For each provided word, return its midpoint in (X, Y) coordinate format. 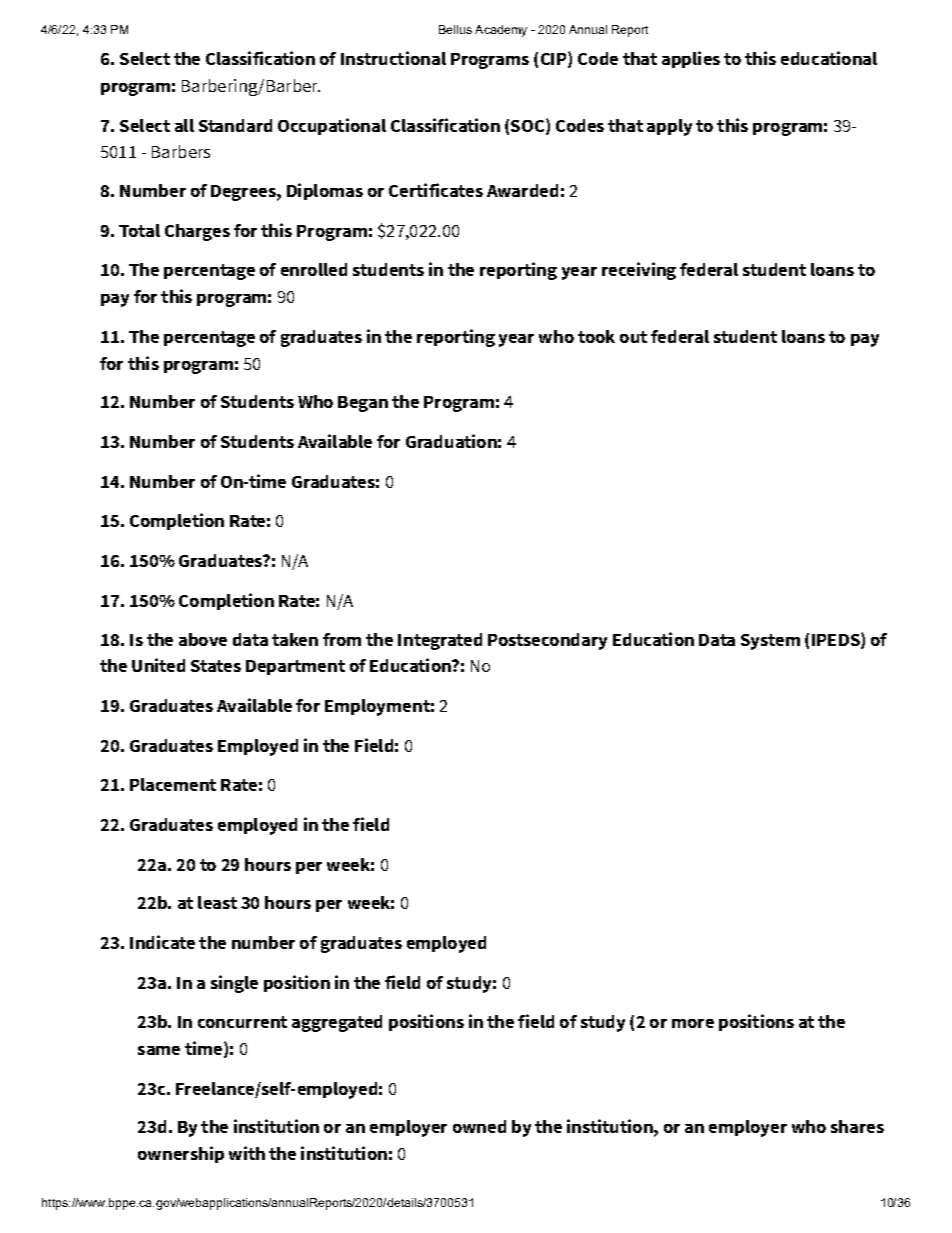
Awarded (522, 190)
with (247, 1153)
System (770, 642)
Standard (235, 125)
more (693, 1023)
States (216, 666)
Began (363, 404)
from (342, 639)
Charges (197, 232)
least (217, 902)
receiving (639, 271)
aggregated (337, 1023)
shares (857, 1126)
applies (691, 59)
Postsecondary (547, 641)
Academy (501, 31)
